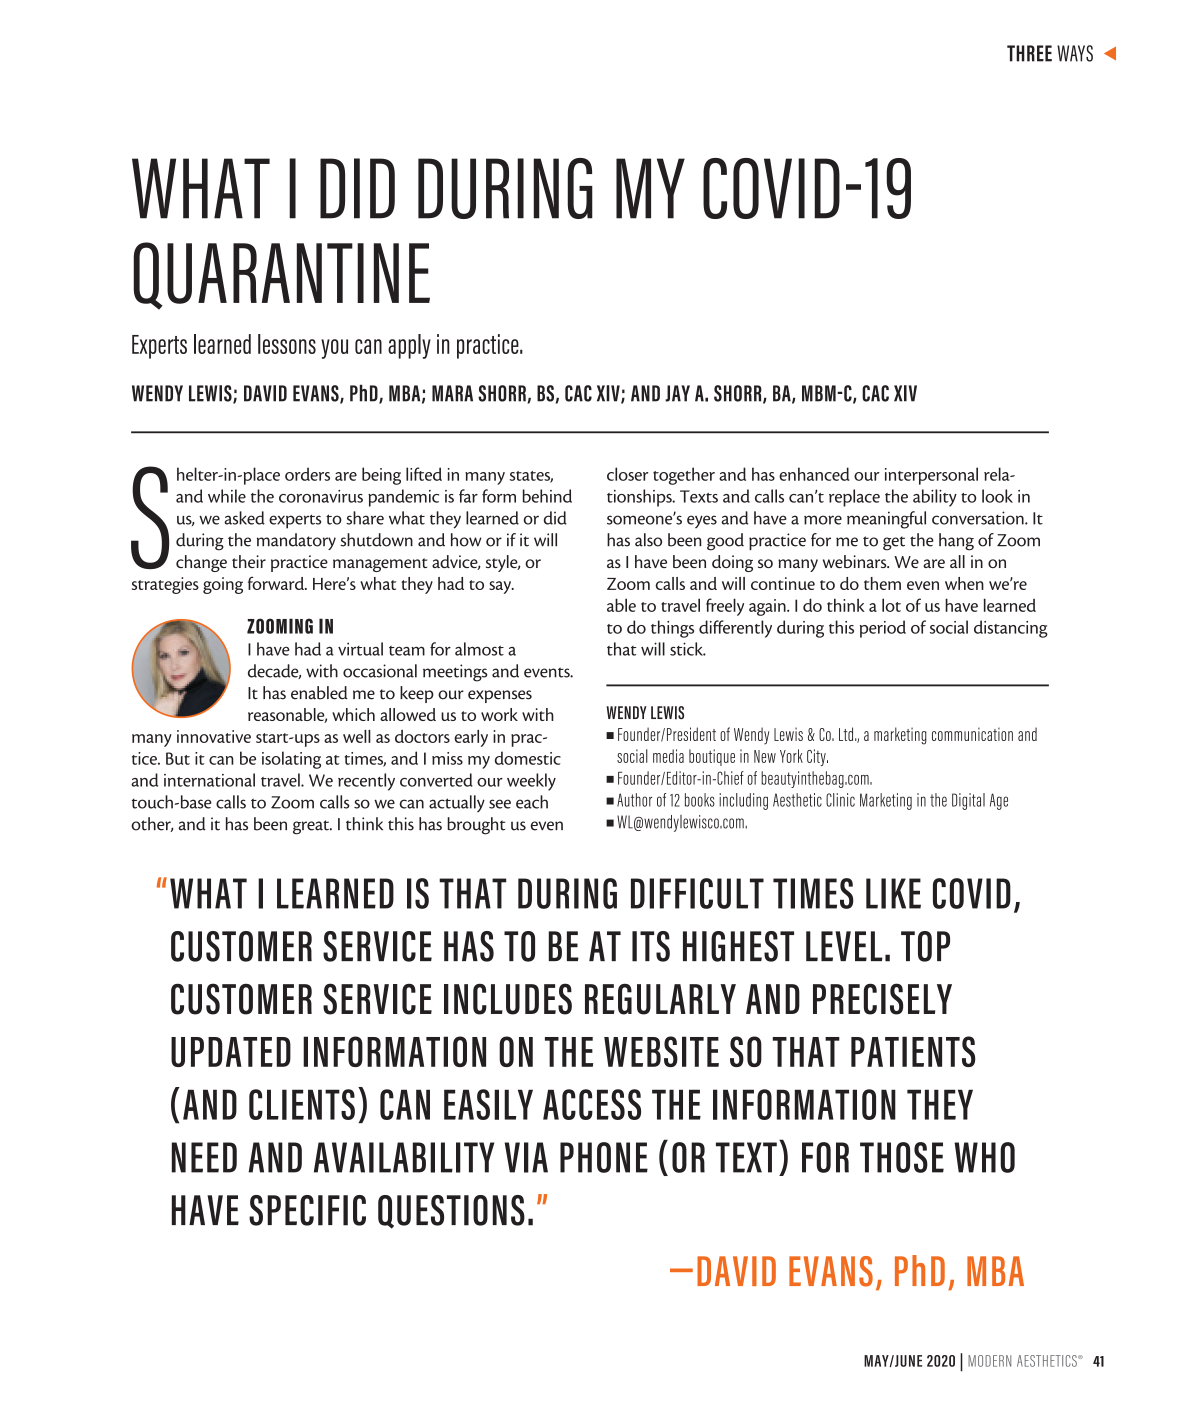  I want to click on PATIENTS, so click(913, 1051).
